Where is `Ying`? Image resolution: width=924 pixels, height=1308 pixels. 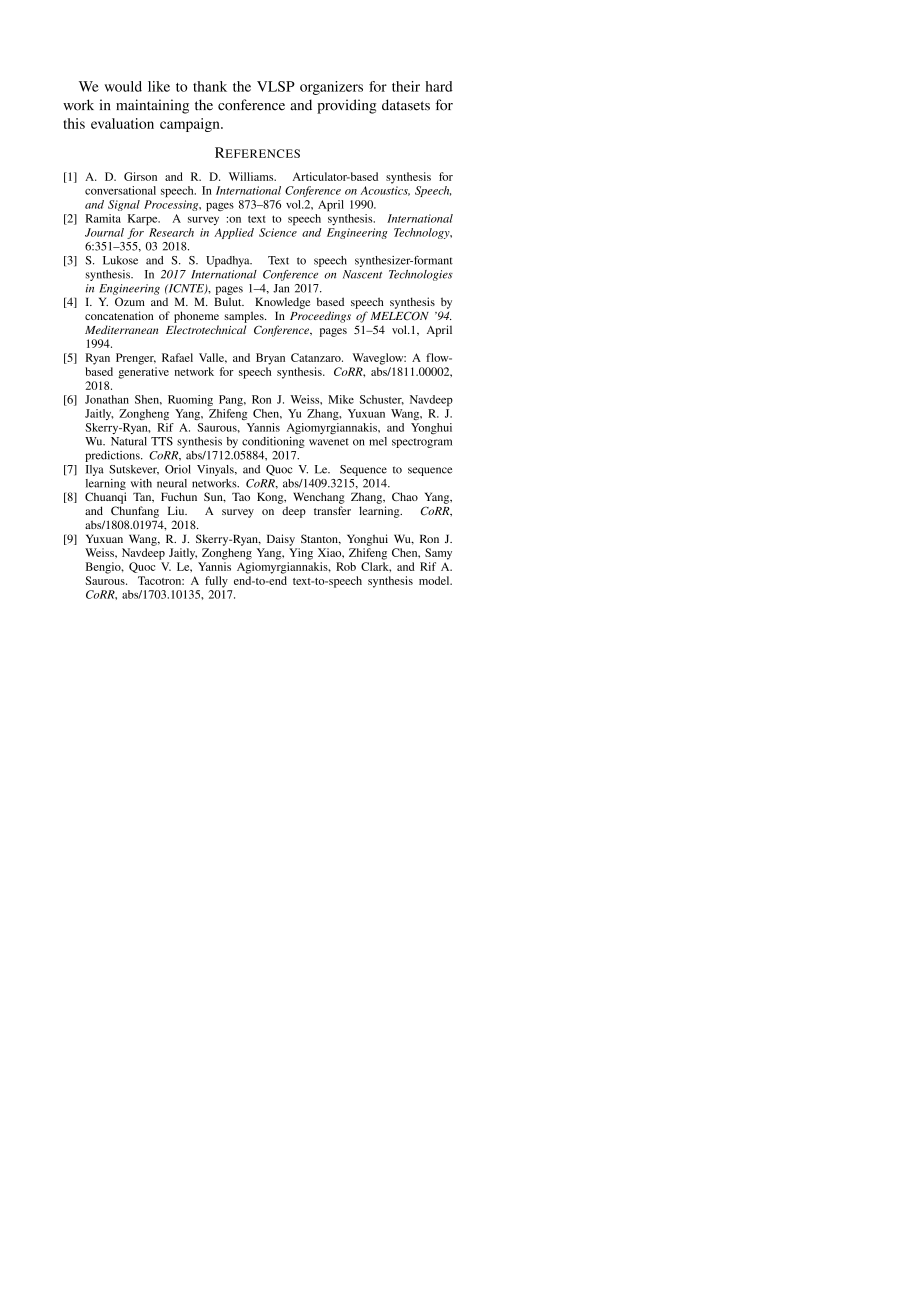
Ying is located at coordinates (301, 554).
